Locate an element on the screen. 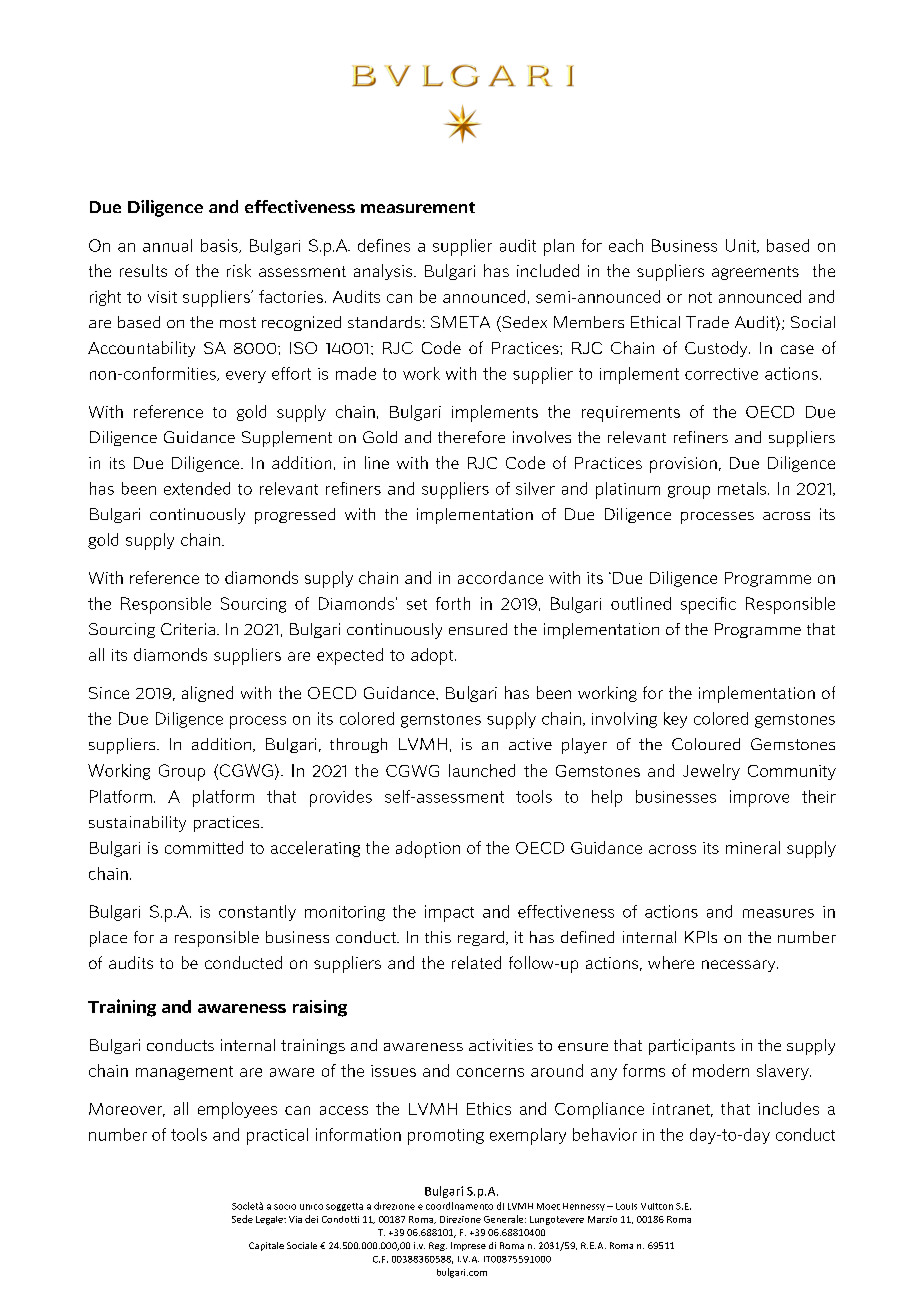  socio is located at coordinates (285, 1207).
